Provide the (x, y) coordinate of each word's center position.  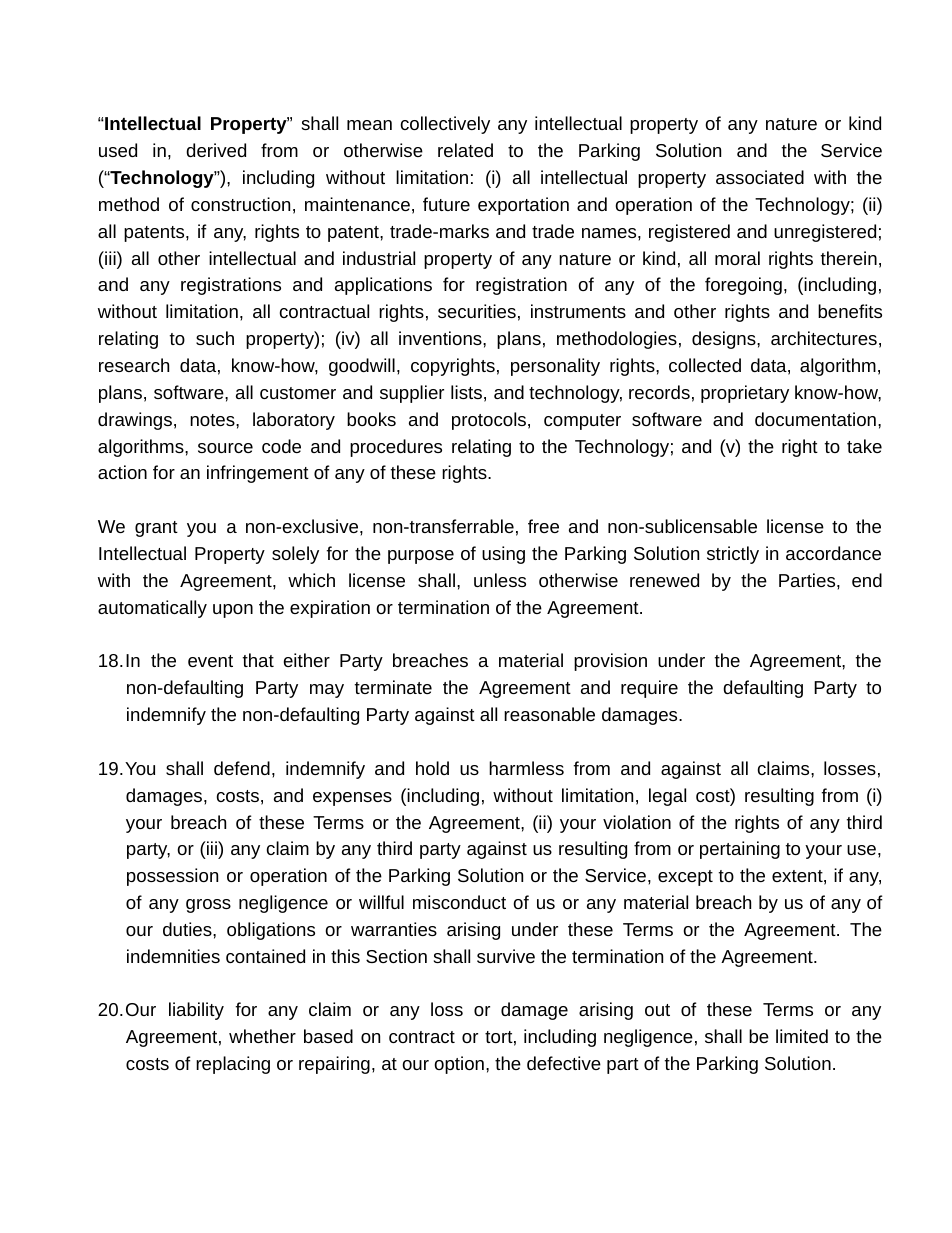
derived (216, 150)
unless (500, 580)
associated (760, 177)
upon (233, 611)
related (465, 150)
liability (196, 1011)
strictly (733, 555)
